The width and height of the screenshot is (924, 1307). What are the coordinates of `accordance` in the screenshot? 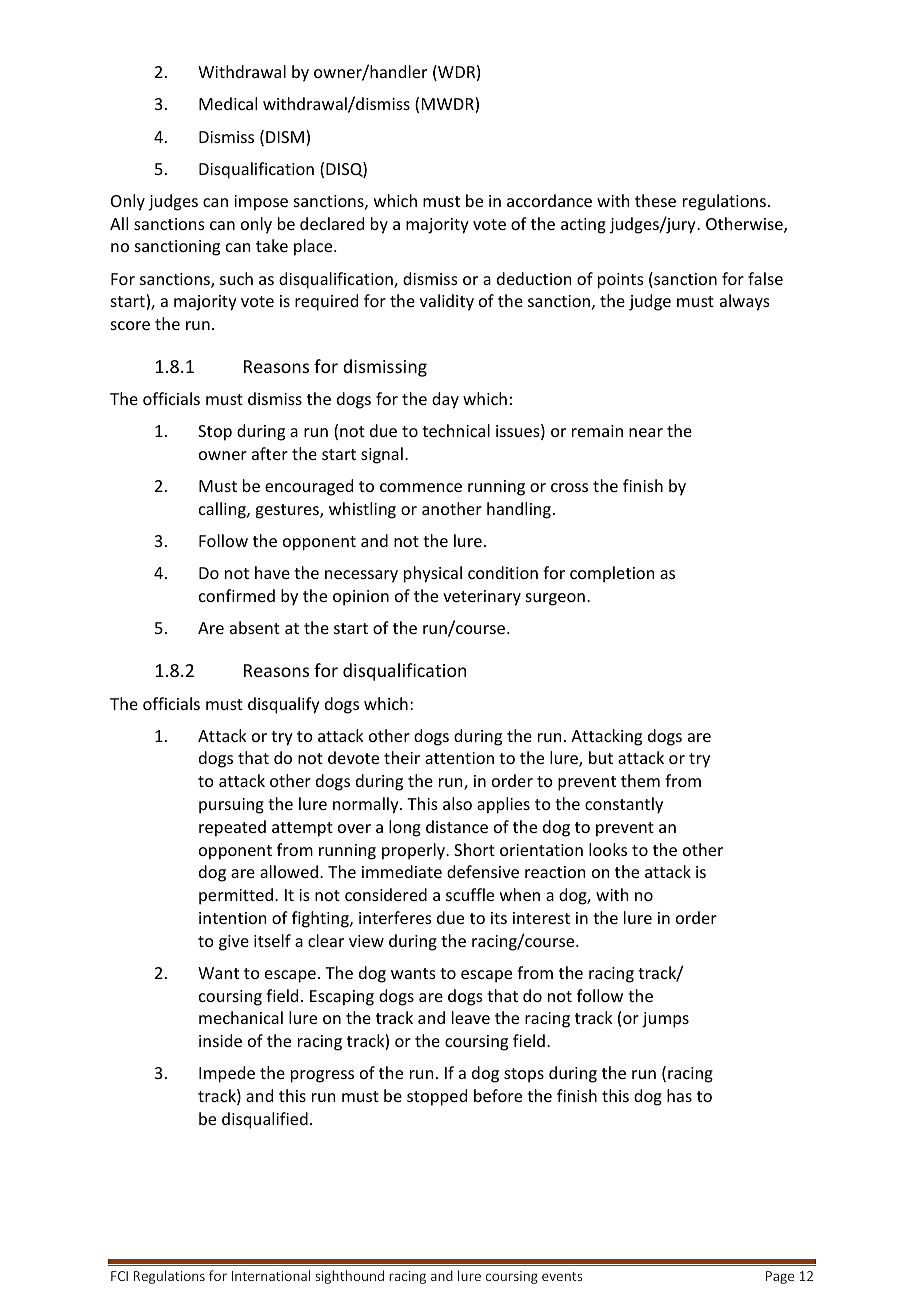 It's located at (549, 200).
